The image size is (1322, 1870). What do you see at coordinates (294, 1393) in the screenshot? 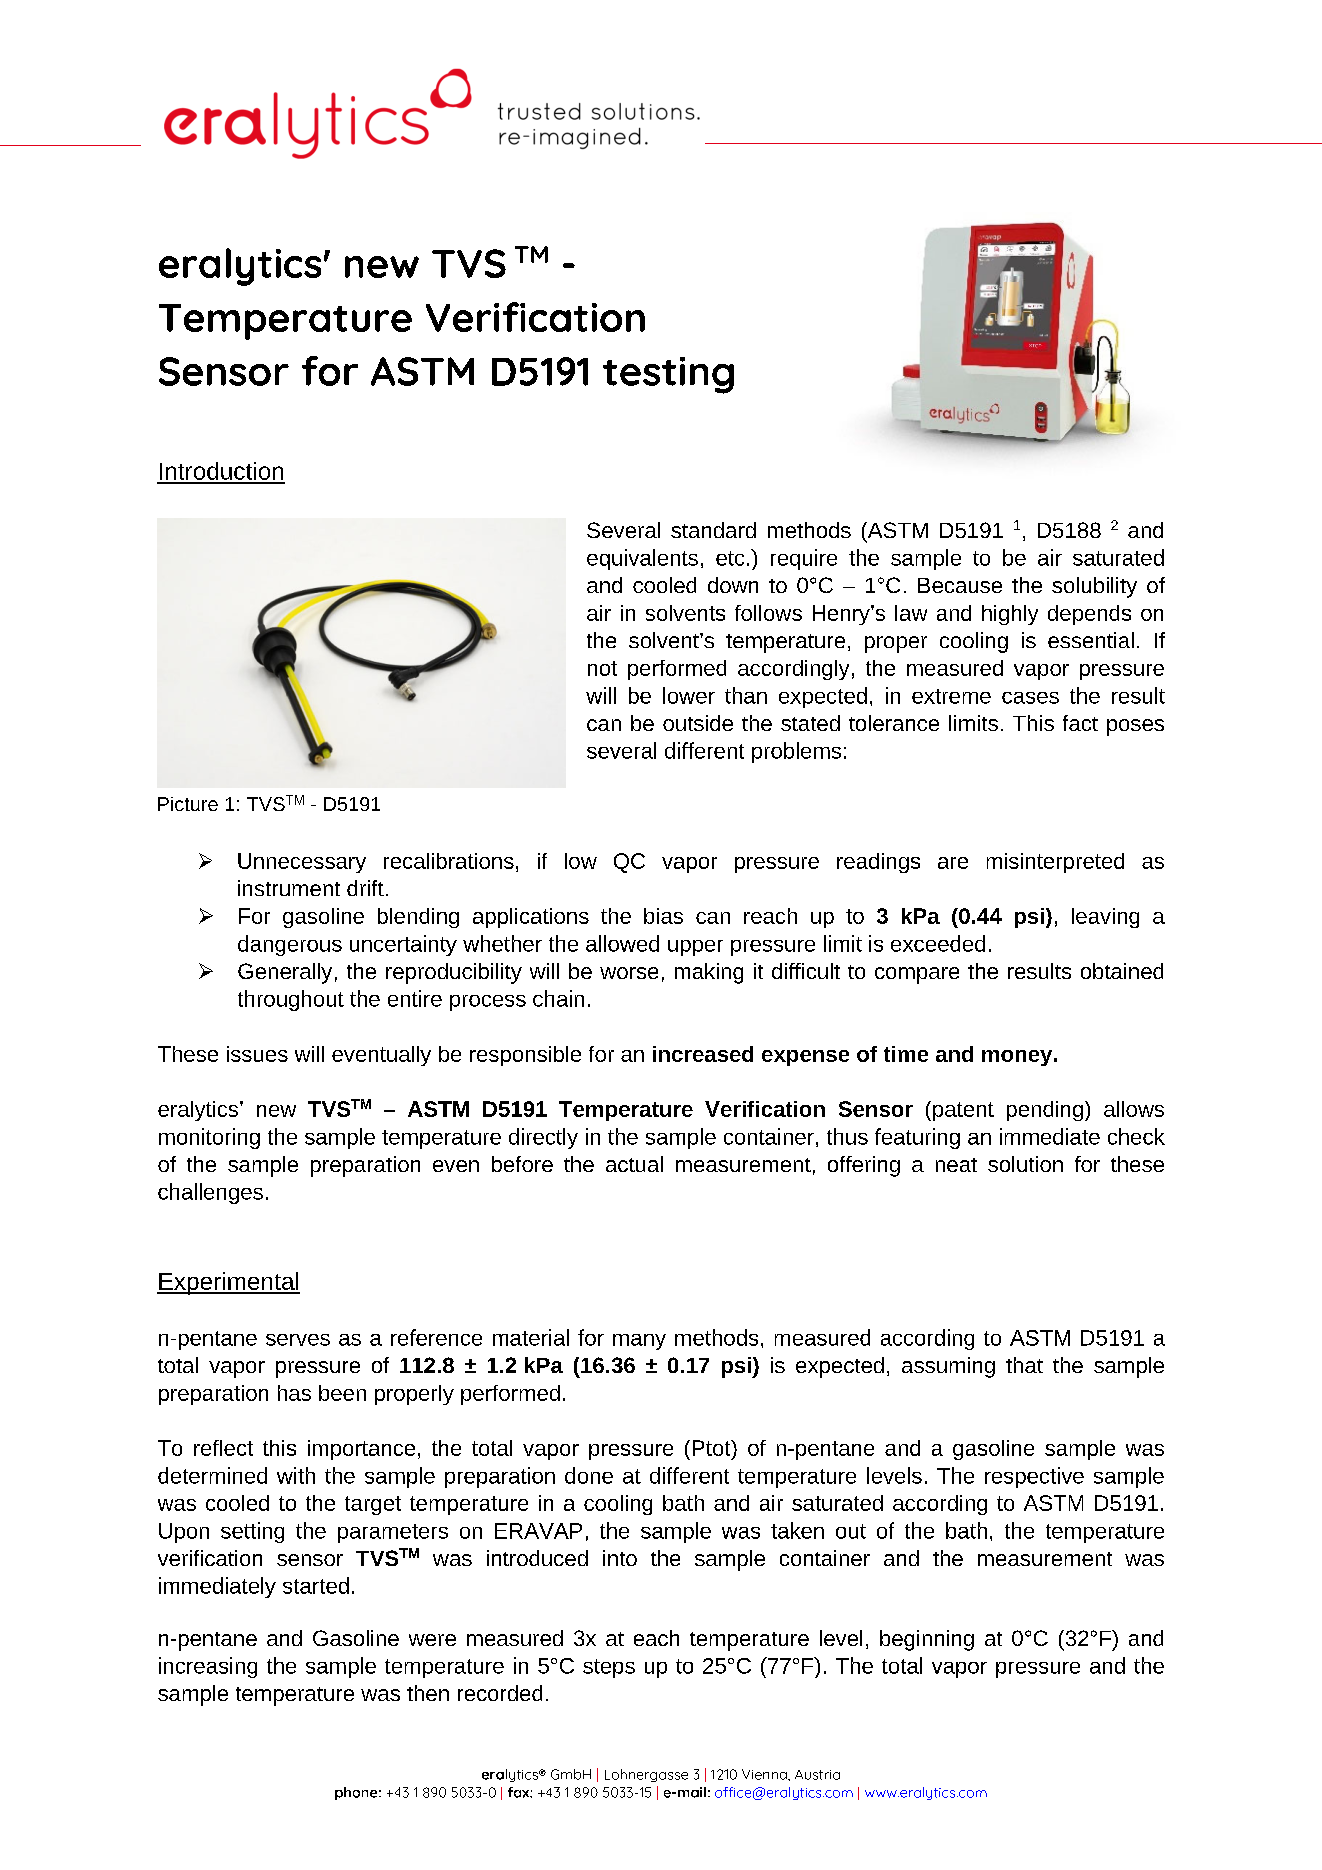
I see `has` at bounding box center [294, 1393].
